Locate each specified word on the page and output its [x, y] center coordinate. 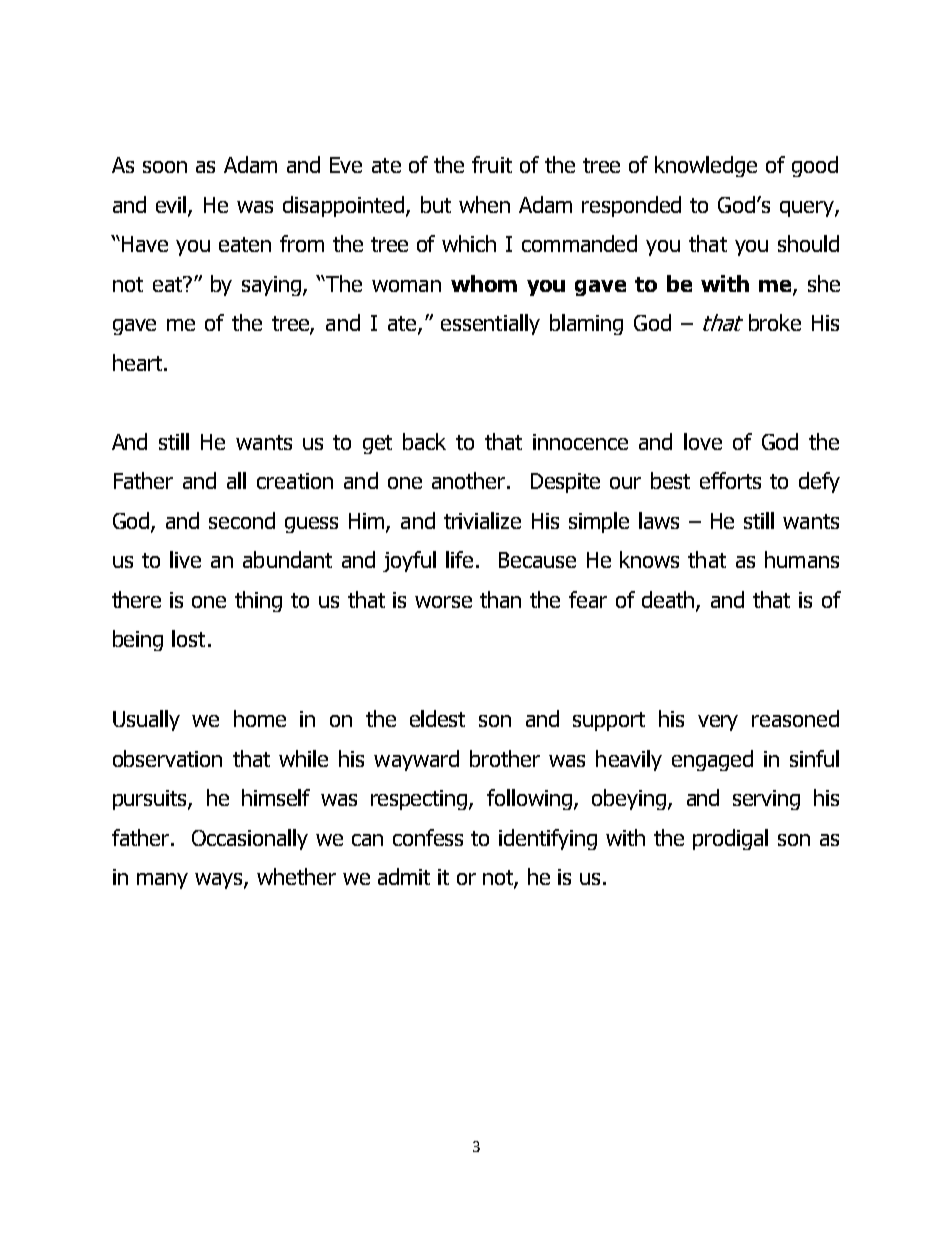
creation [295, 481]
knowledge [706, 166]
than [500, 599]
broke [775, 322]
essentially [490, 324]
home [260, 718]
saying [273, 286]
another [470, 480]
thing [258, 601]
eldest [437, 718]
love [703, 441]
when [484, 204]
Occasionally [250, 839]
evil [172, 206]
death [669, 600]
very [718, 723]
